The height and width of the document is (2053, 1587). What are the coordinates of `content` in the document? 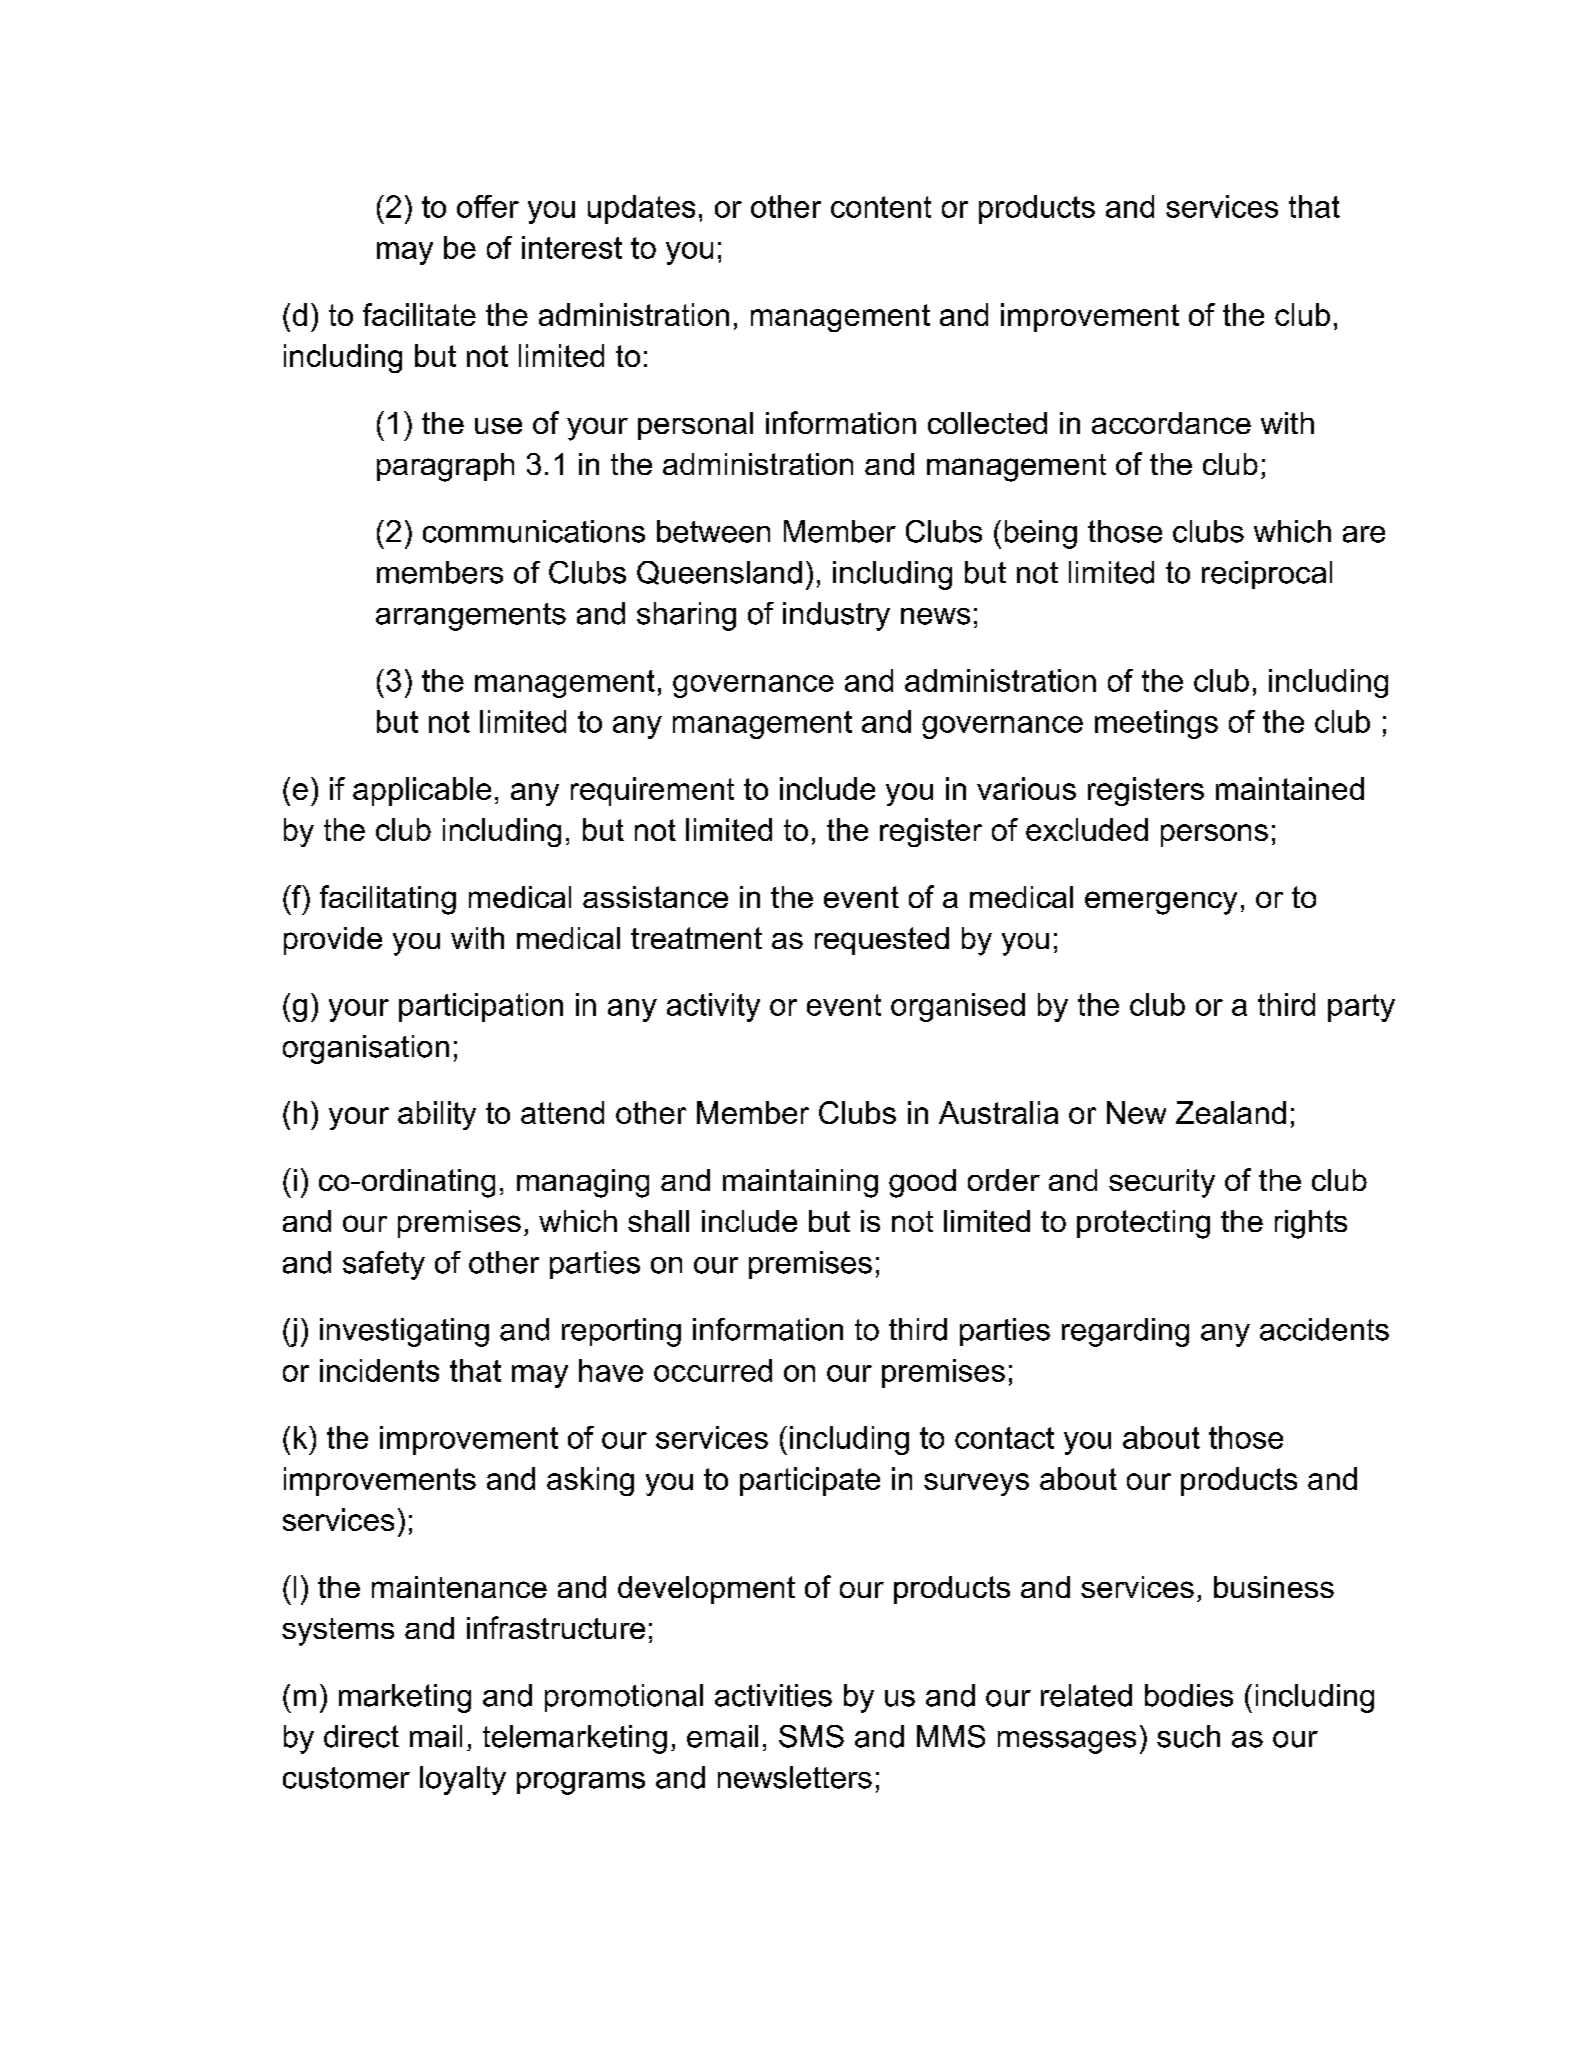 It's located at (881, 207).
